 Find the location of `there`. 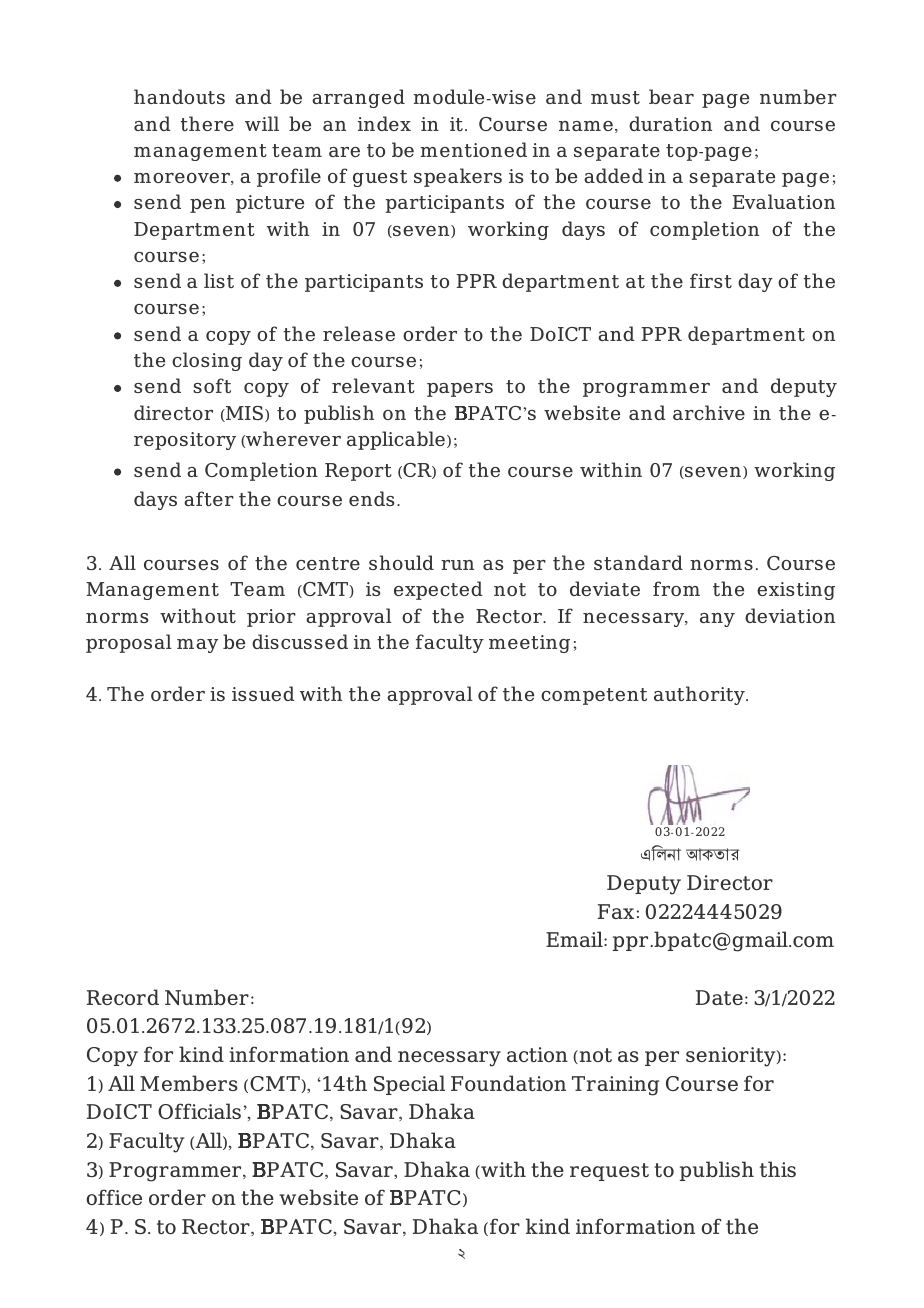

there is located at coordinates (207, 123).
